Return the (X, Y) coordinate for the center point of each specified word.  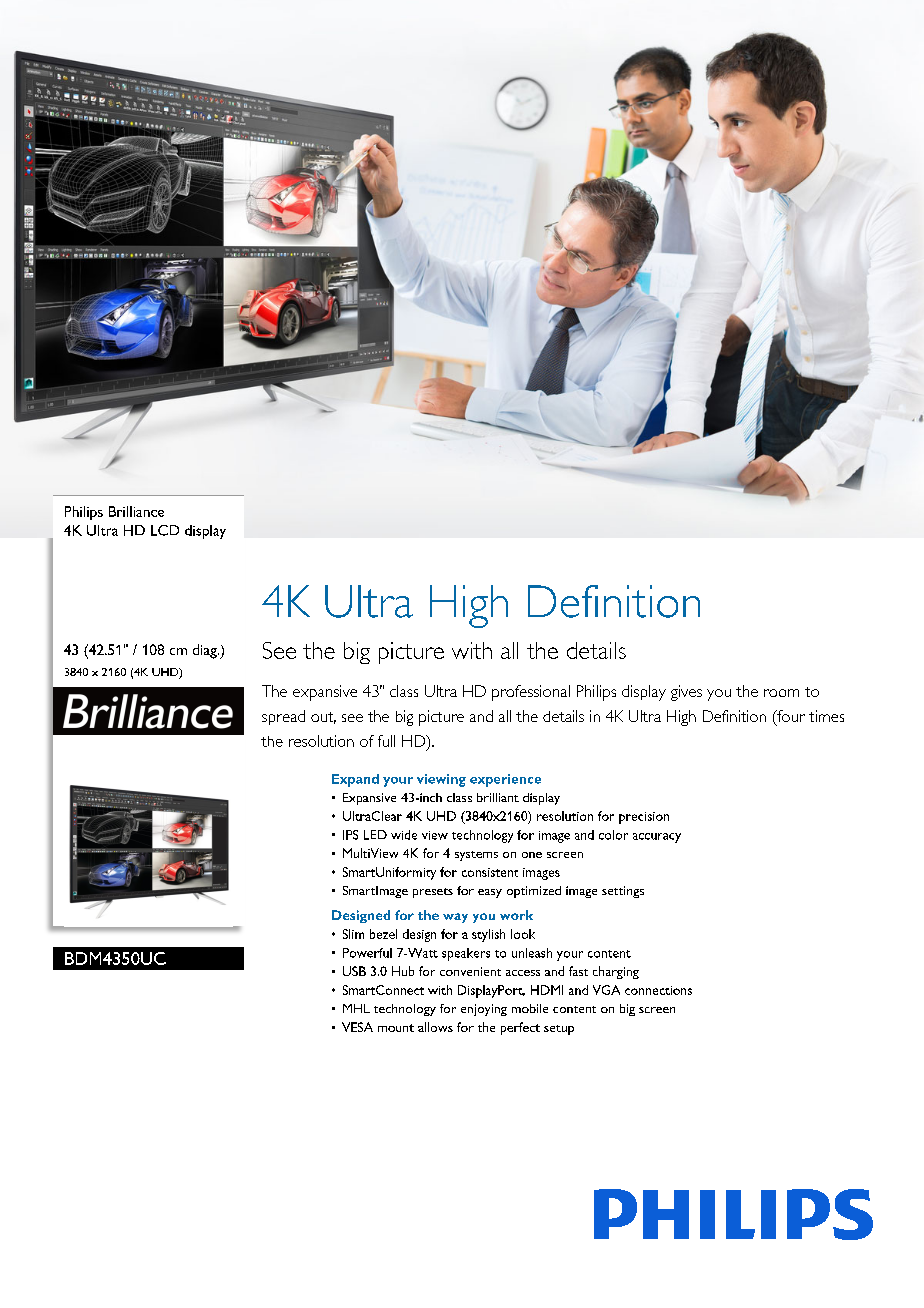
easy (490, 893)
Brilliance (136, 511)
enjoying (484, 1010)
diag (206, 651)
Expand (355, 780)
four (790, 716)
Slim (353, 934)
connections (658, 990)
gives (686, 693)
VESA (357, 1027)
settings (623, 892)
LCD (165, 530)
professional (531, 693)
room (781, 693)
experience (505, 780)
